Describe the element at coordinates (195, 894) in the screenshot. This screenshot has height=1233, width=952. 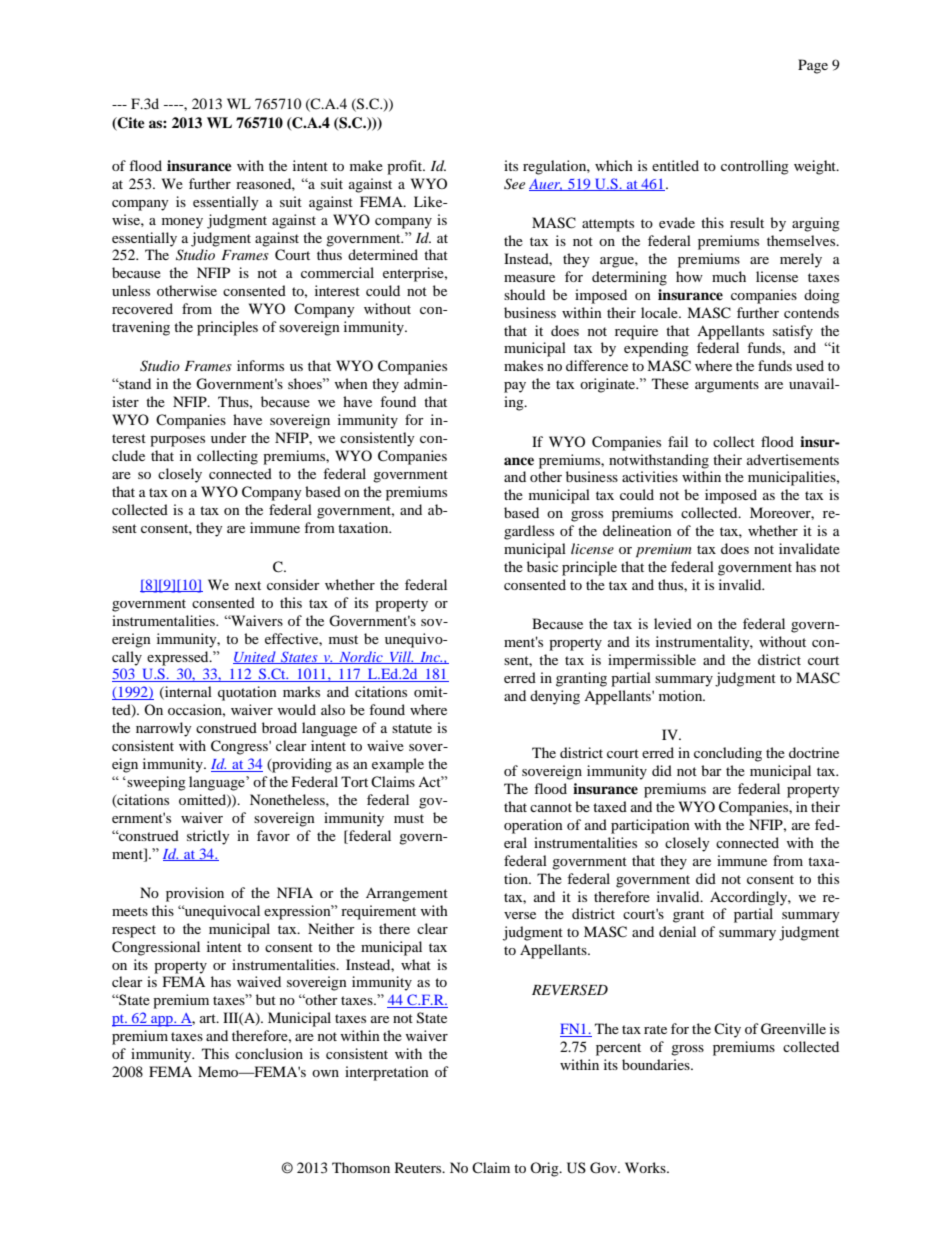
I see `provision` at that location.
